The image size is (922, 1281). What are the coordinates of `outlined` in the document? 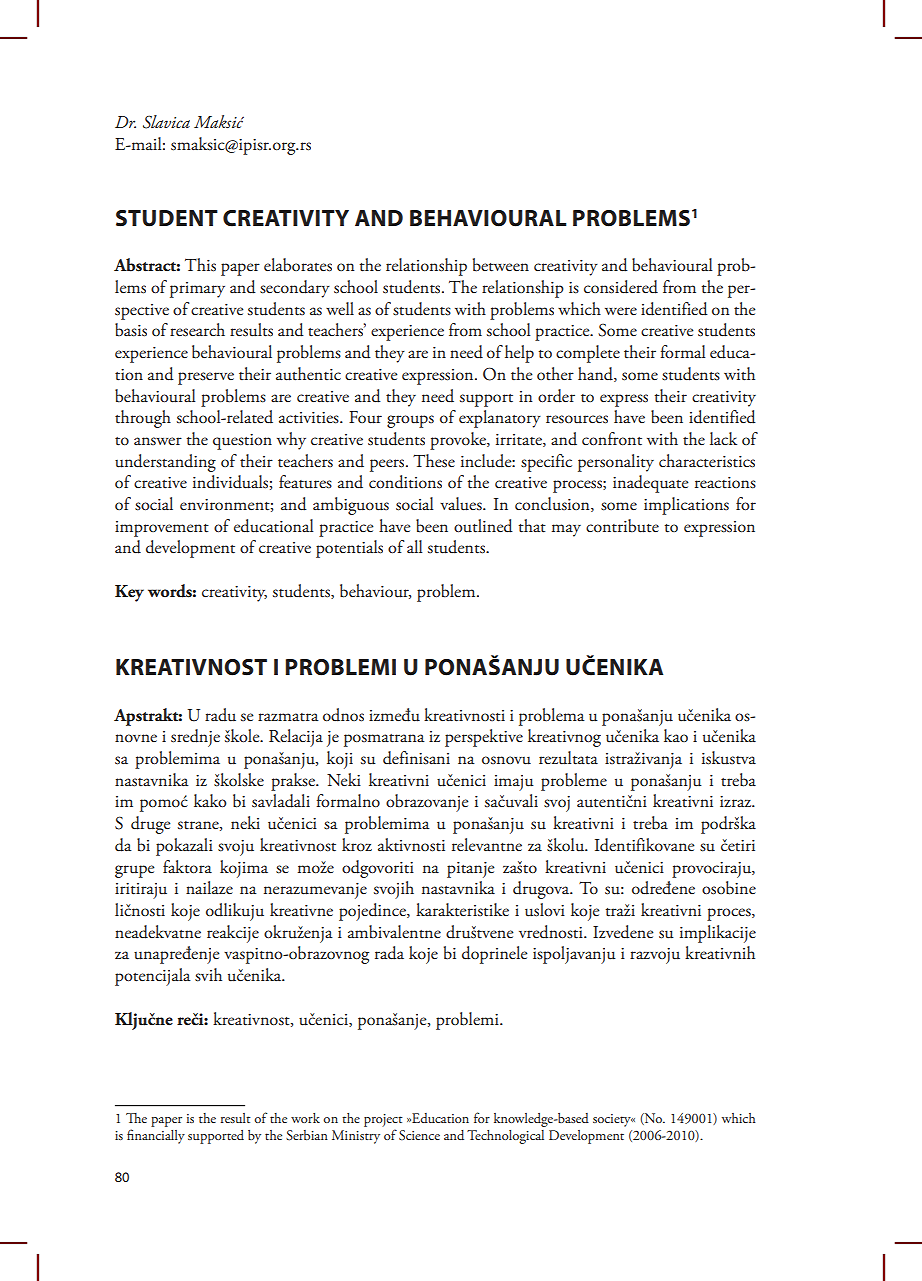 It's located at (483, 526).
